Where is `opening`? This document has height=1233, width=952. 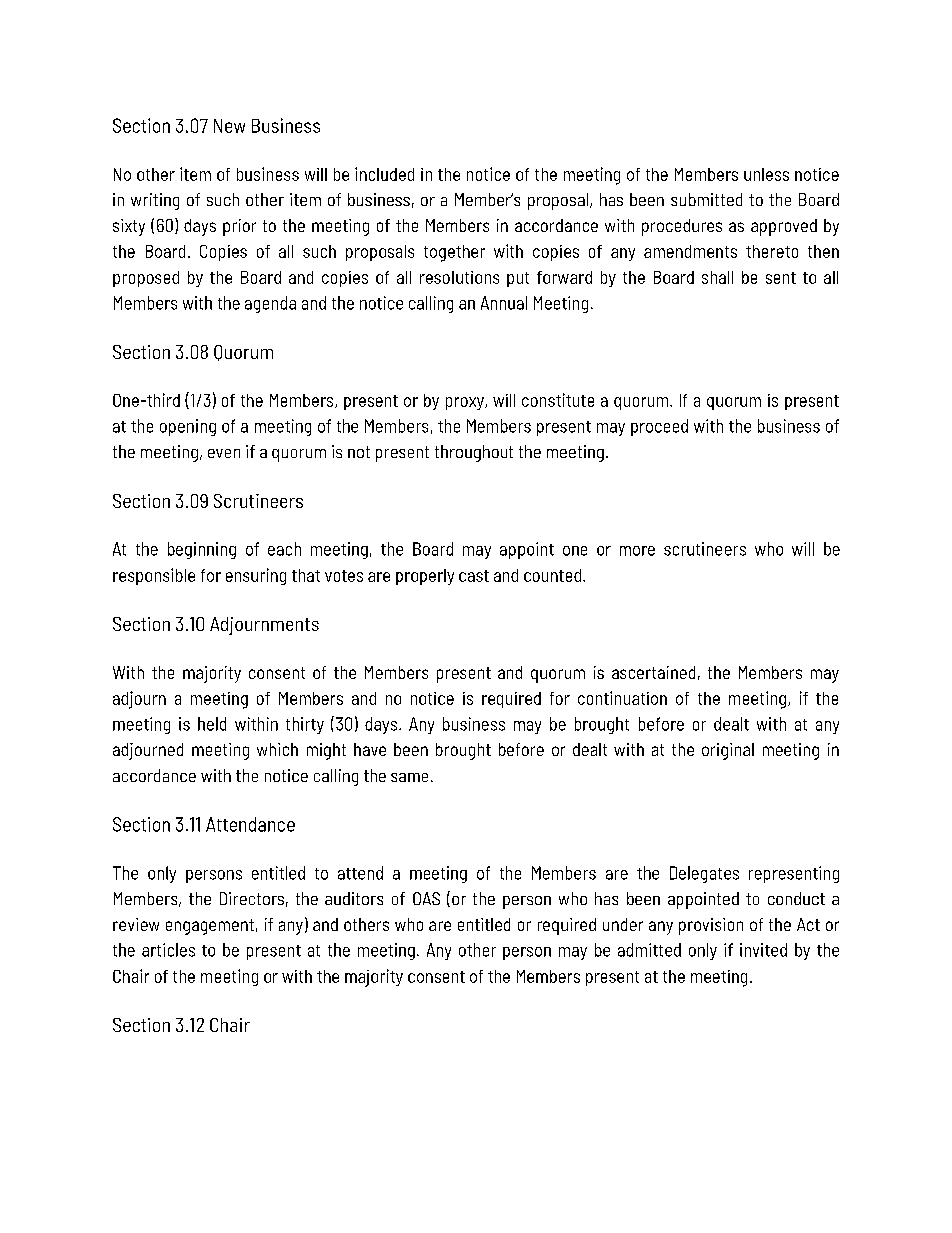
opening is located at coordinates (188, 427).
